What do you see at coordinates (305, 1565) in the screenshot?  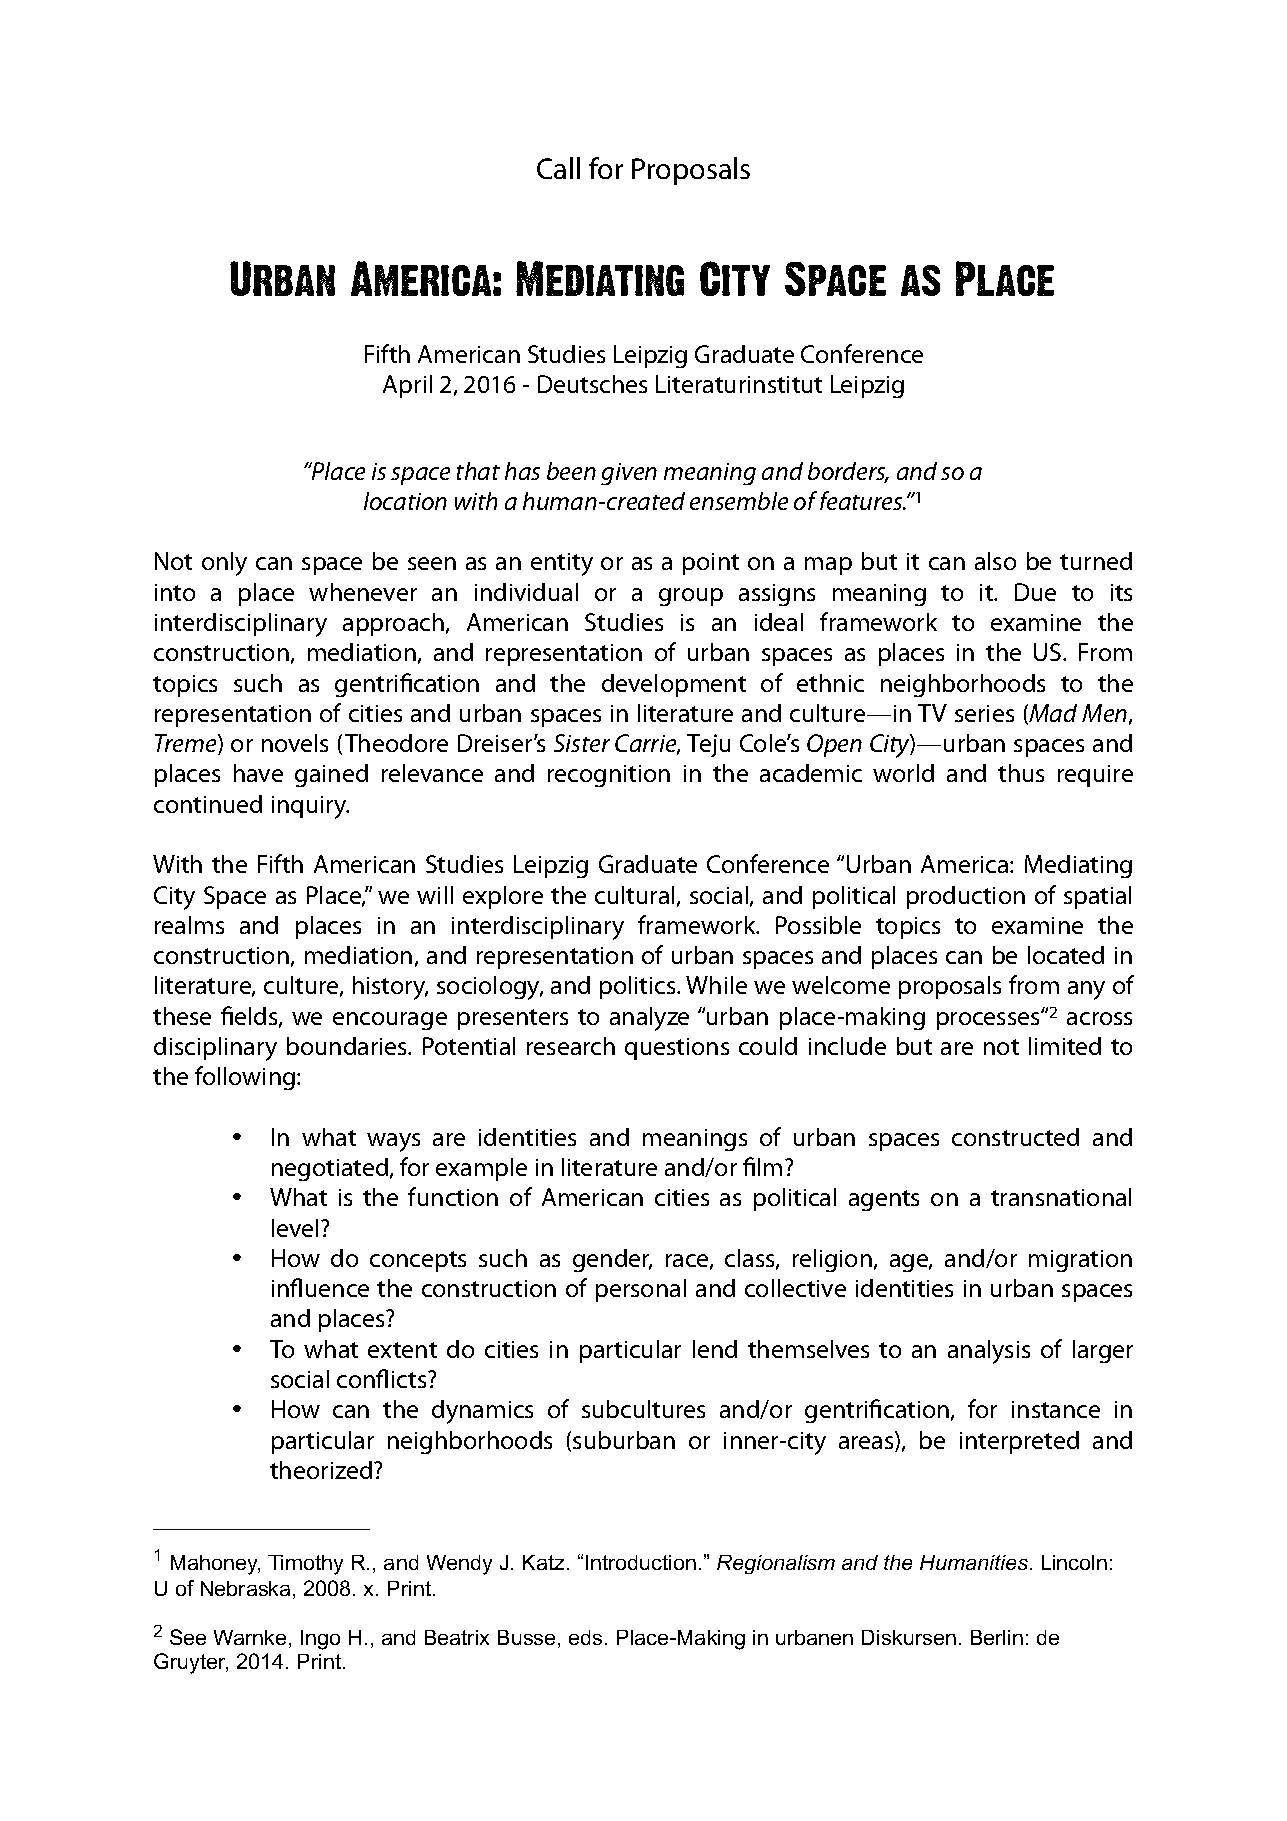 I see `Timothy` at bounding box center [305, 1565].
